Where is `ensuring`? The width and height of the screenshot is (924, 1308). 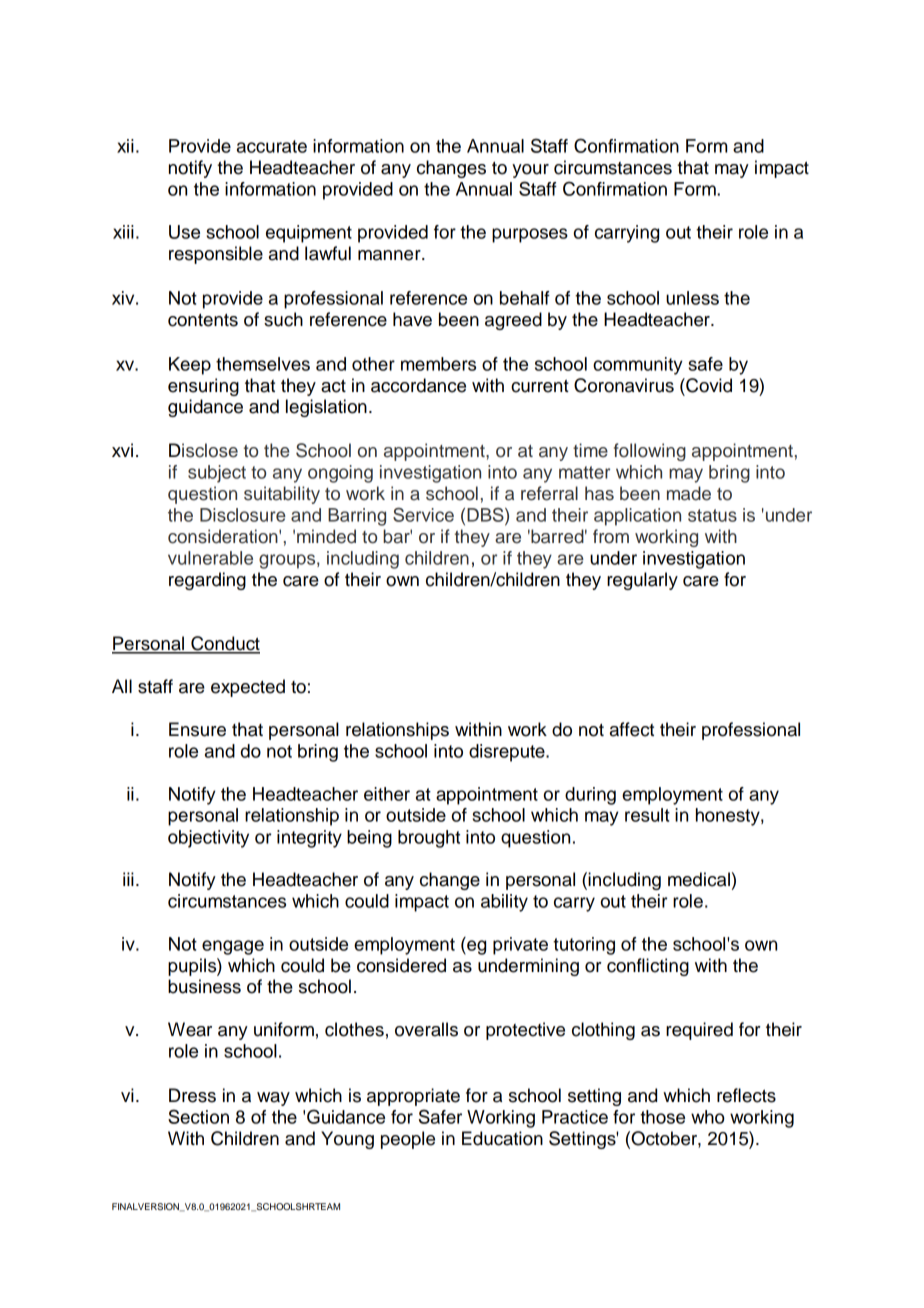 ensuring is located at coordinates (203, 387).
